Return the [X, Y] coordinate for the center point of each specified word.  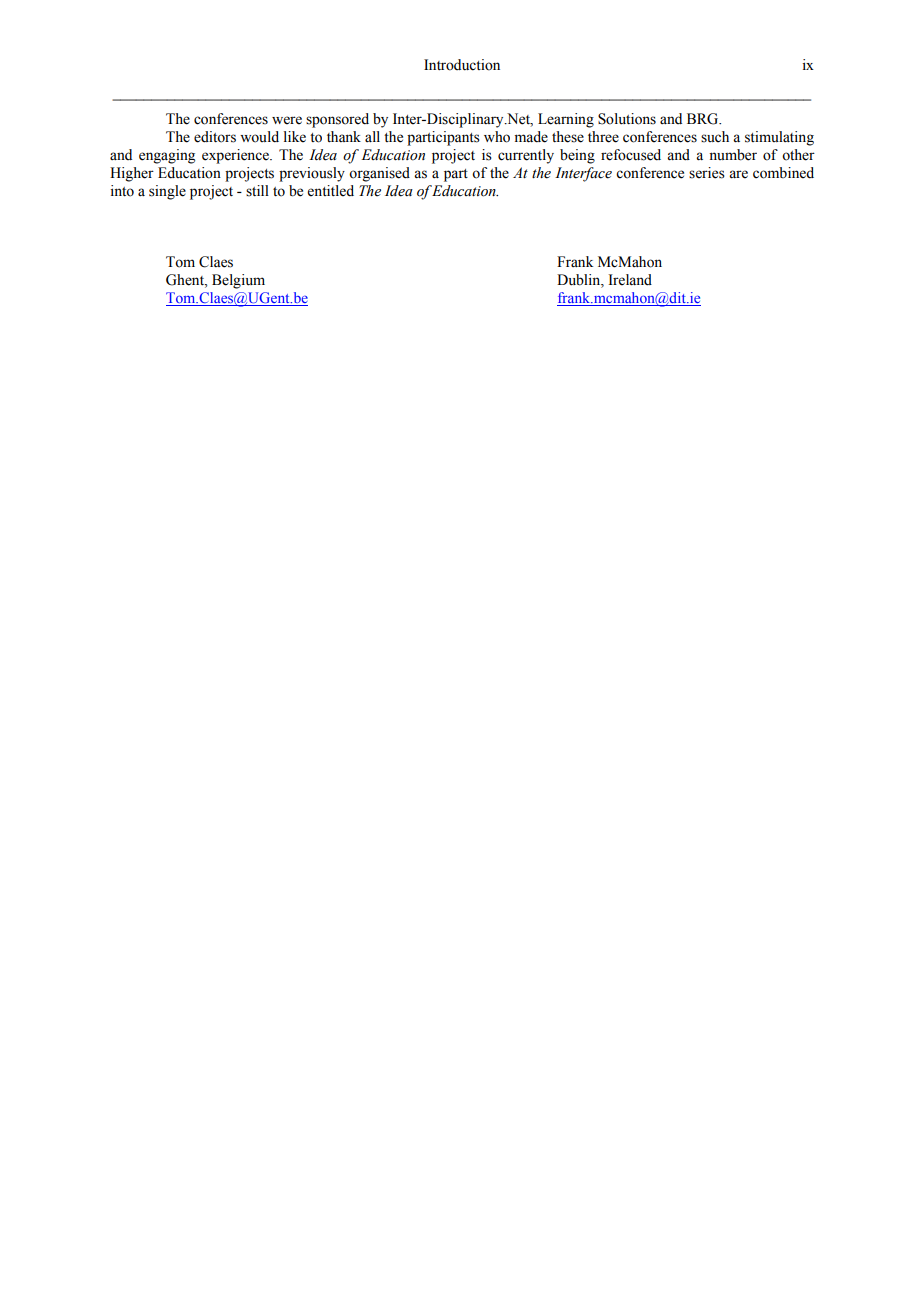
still [257, 191]
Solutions [627, 119]
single [167, 192]
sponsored [337, 120]
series [707, 173]
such [715, 137]
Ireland [630, 280]
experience [236, 156]
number [733, 155]
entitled [331, 191]
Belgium [238, 281]
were [287, 120]
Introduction [462, 65]
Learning [566, 120]
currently [526, 156]
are [738, 174]
